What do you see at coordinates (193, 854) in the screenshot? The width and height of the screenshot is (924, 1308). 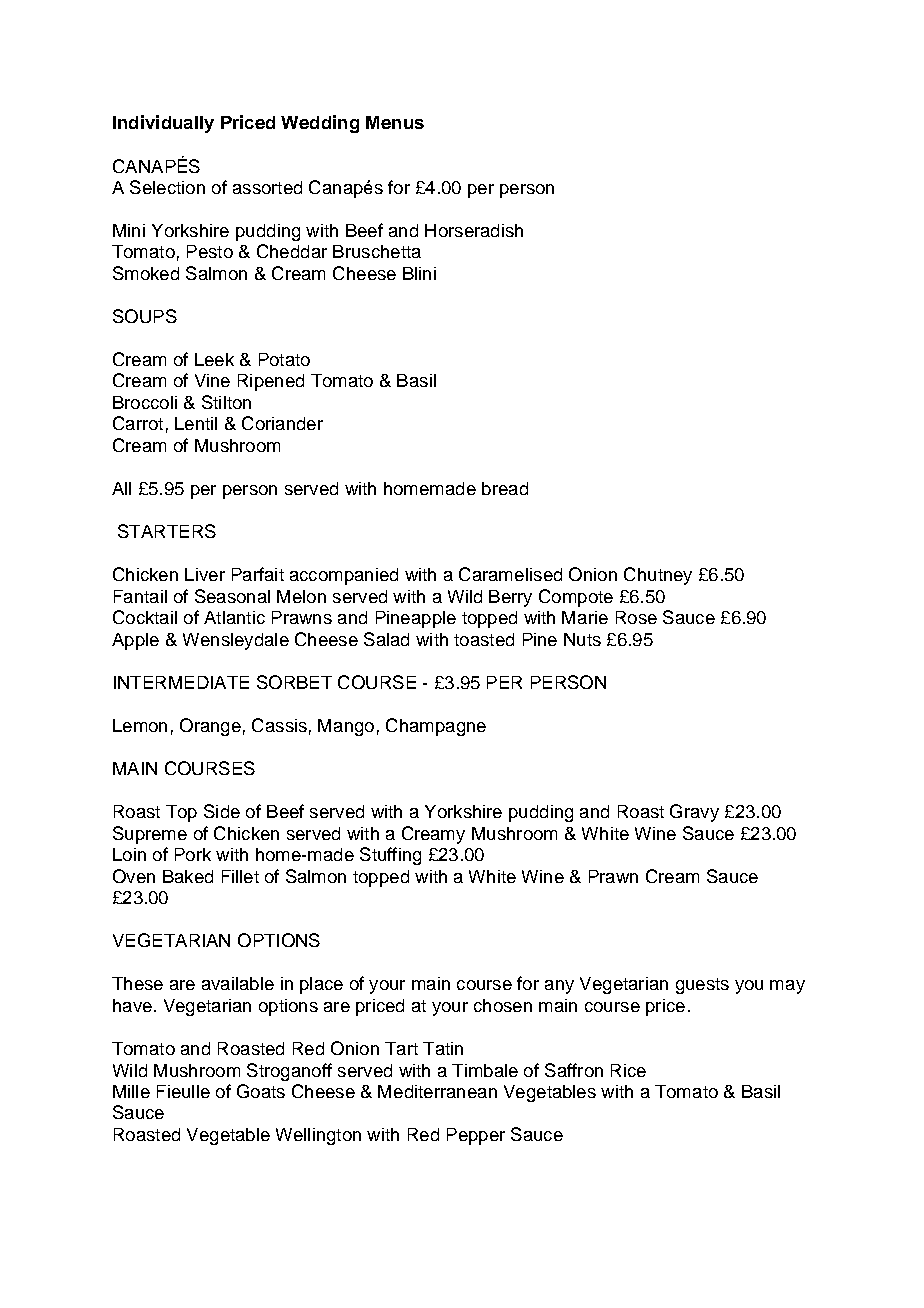 I see `Pork` at bounding box center [193, 854].
